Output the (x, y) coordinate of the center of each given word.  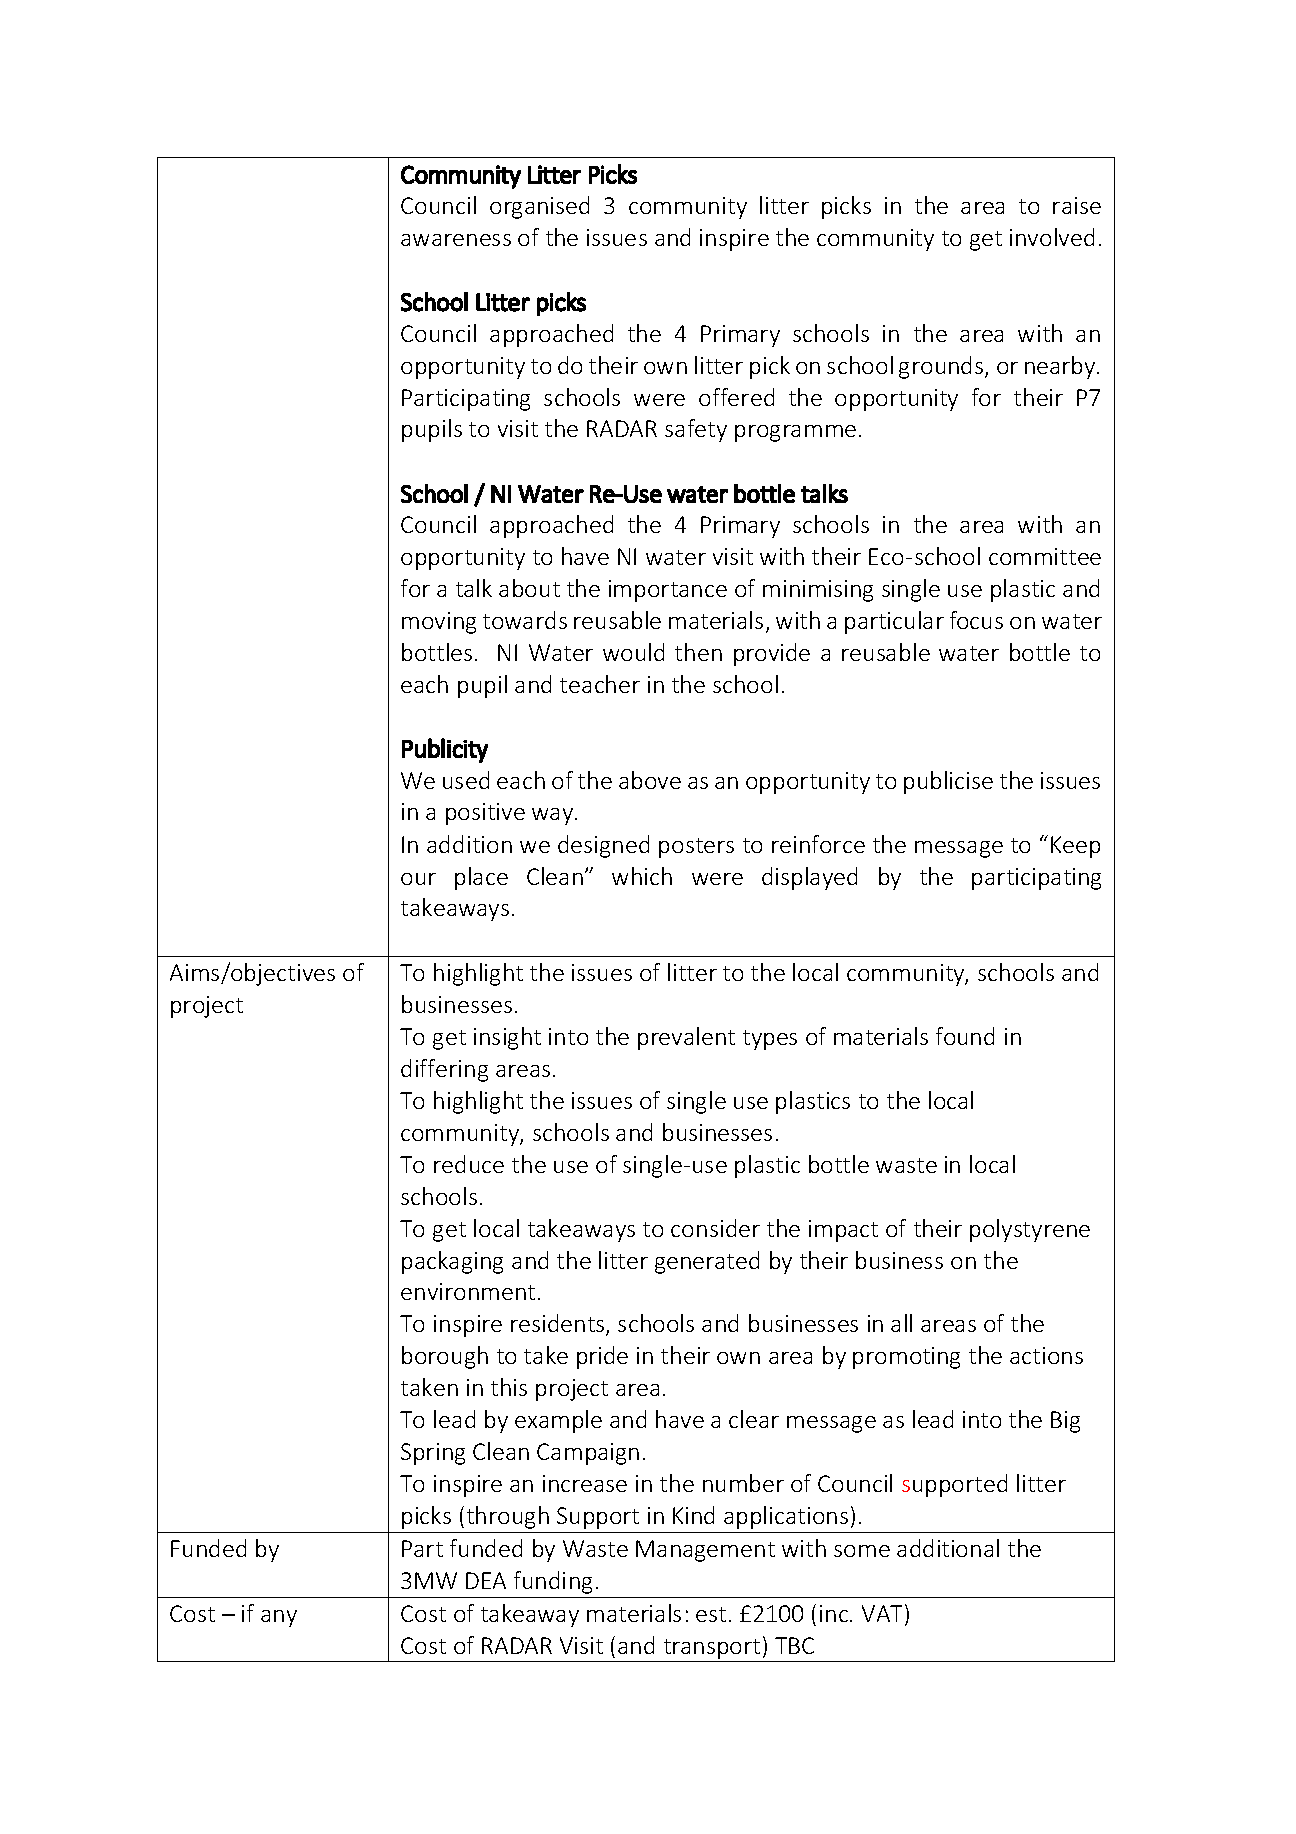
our (418, 879)
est (711, 1614)
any (279, 1618)
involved (1052, 237)
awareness (456, 240)
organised (539, 207)
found (965, 1036)
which (642, 876)
